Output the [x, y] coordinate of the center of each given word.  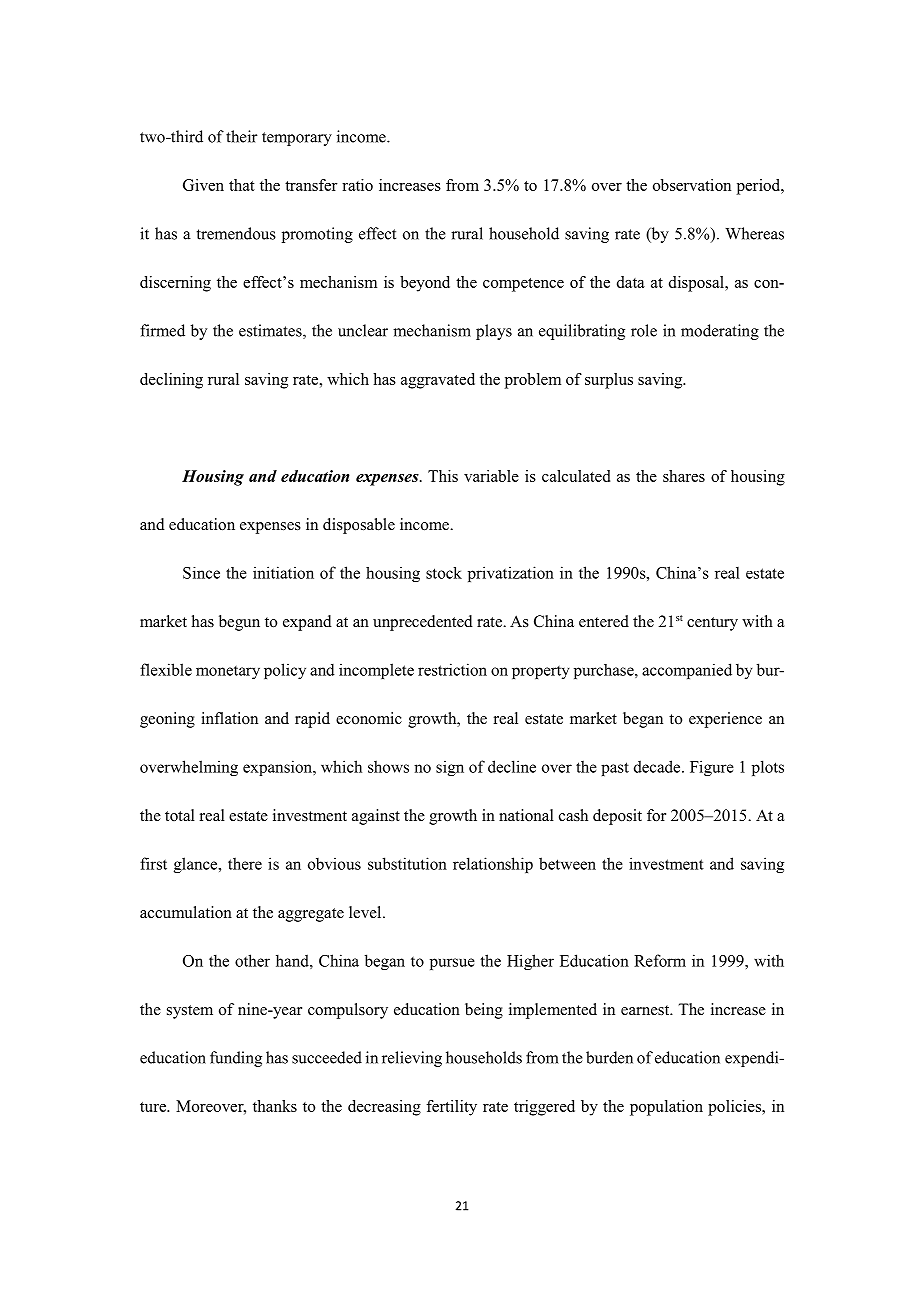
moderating [720, 332]
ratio [357, 185]
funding [236, 1059]
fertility [451, 1108]
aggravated [438, 381]
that [242, 185]
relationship [493, 865]
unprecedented [423, 623]
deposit [617, 817]
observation [692, 185]
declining [171, 381]
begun [239, 623]
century [712, 624]
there [245, 863]
